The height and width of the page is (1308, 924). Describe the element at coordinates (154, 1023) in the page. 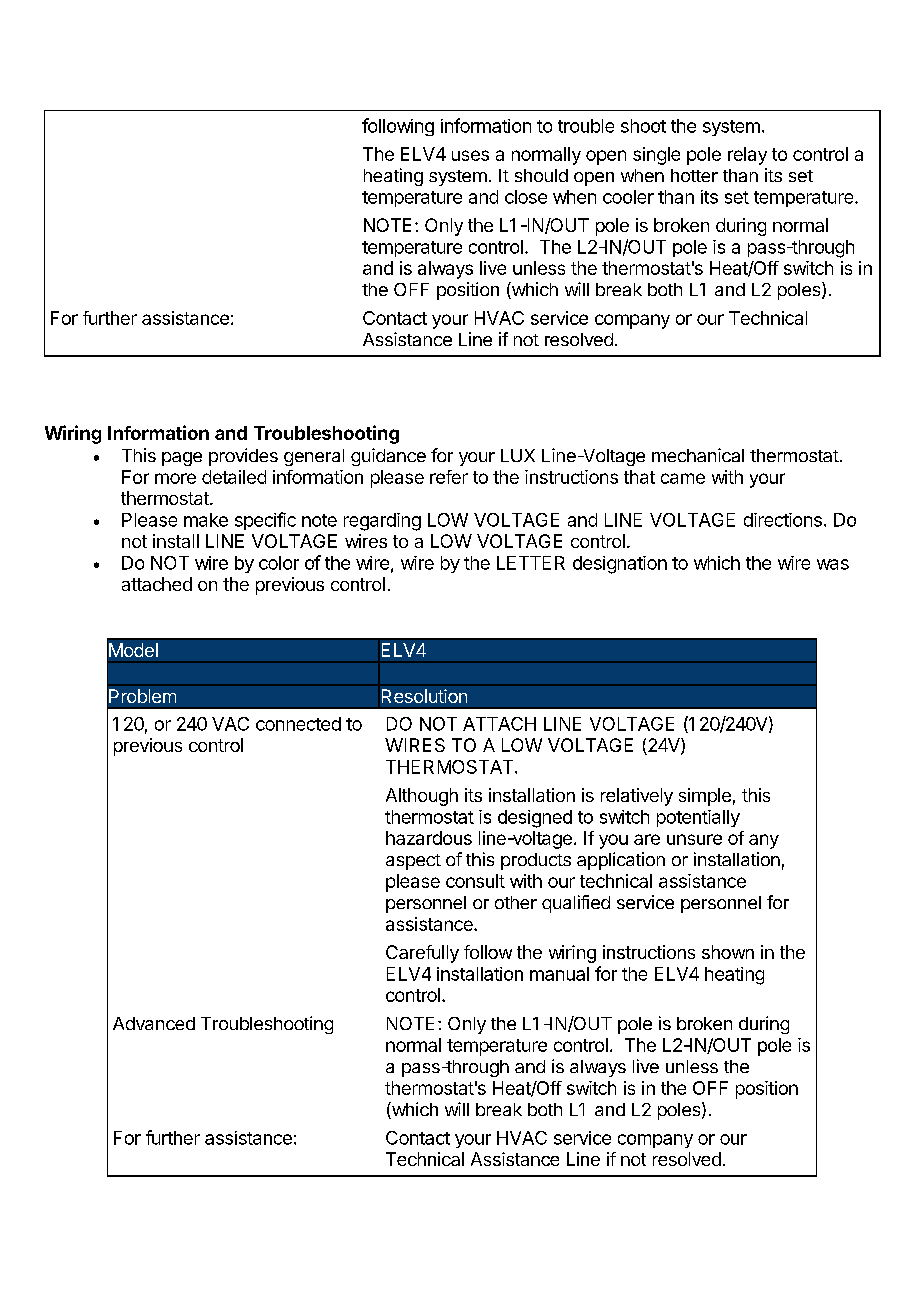

I see `Advanced` at that location.
